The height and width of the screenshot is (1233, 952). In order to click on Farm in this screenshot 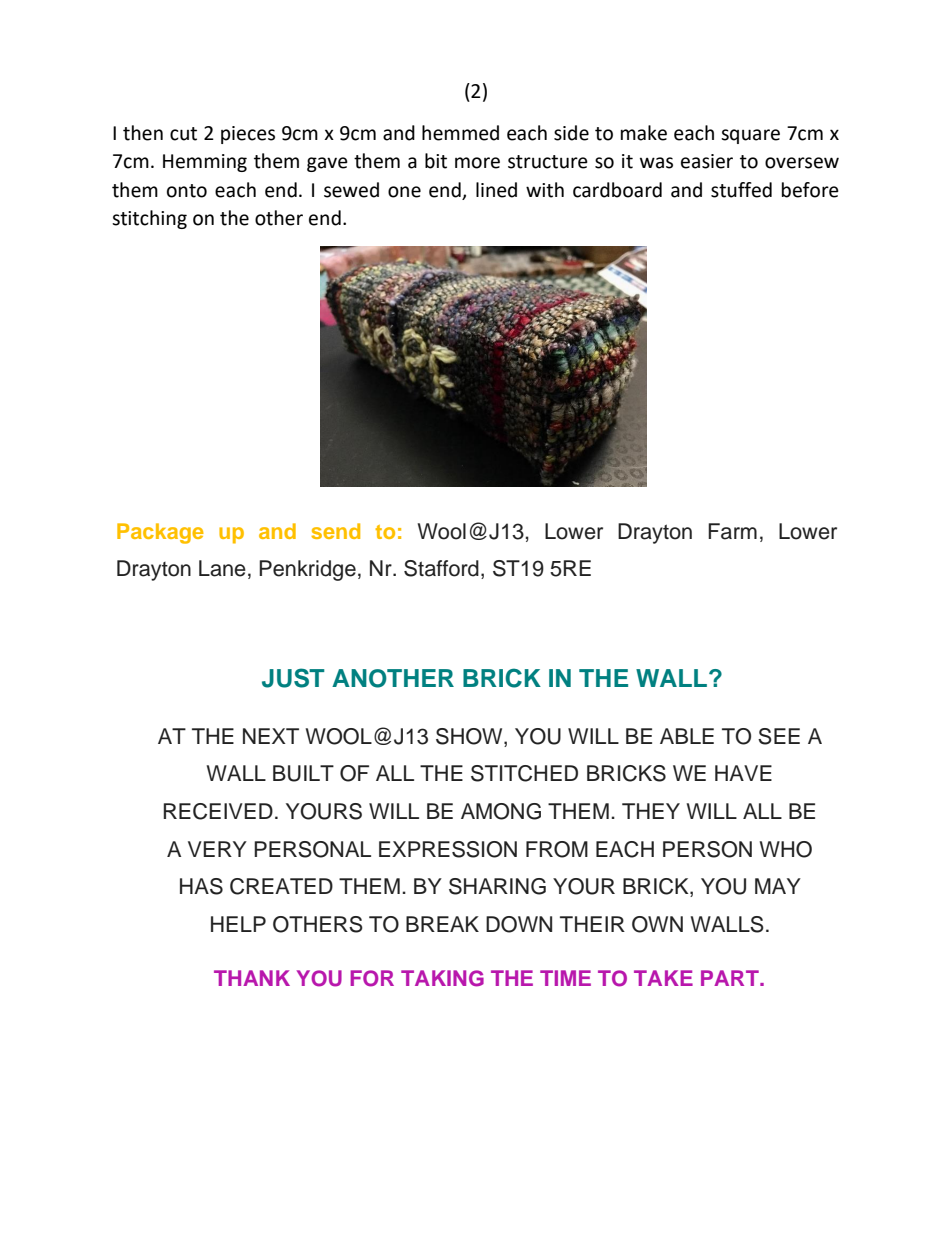, I will do `click(732, 531)`.
